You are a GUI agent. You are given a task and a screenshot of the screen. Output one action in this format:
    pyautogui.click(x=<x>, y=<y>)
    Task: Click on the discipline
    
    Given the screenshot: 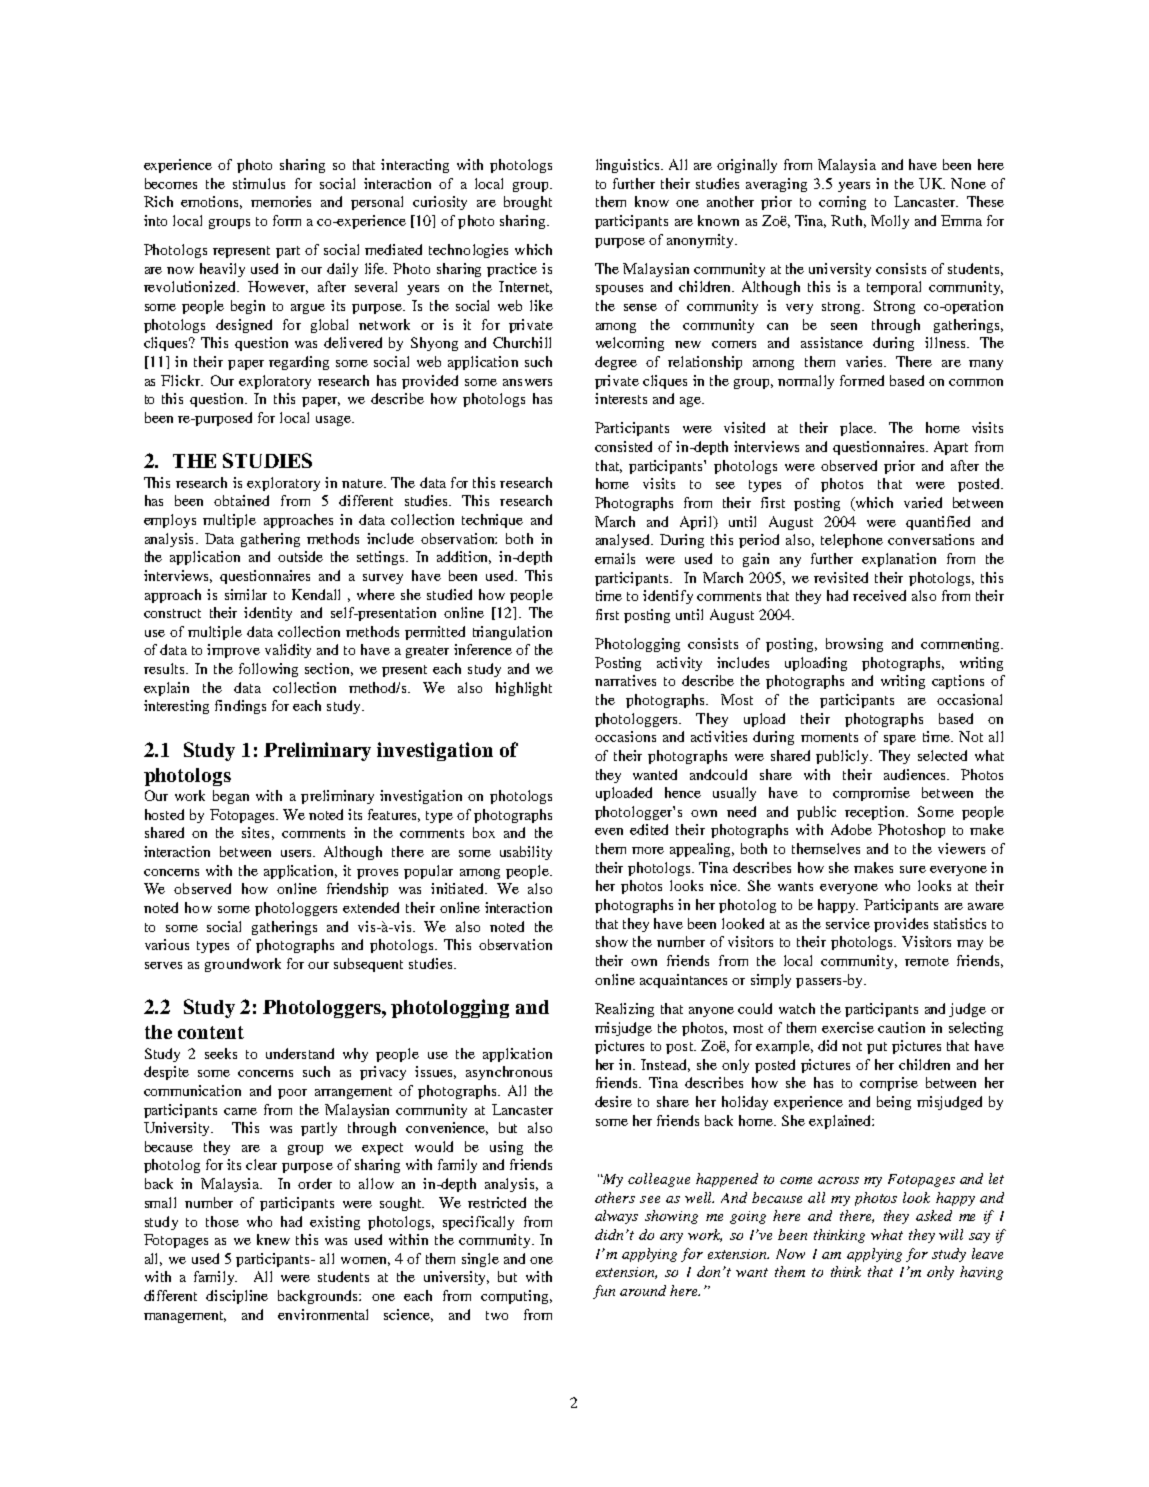 What is the action you would take?
    pyautogui.click(x=237, y=1297)
